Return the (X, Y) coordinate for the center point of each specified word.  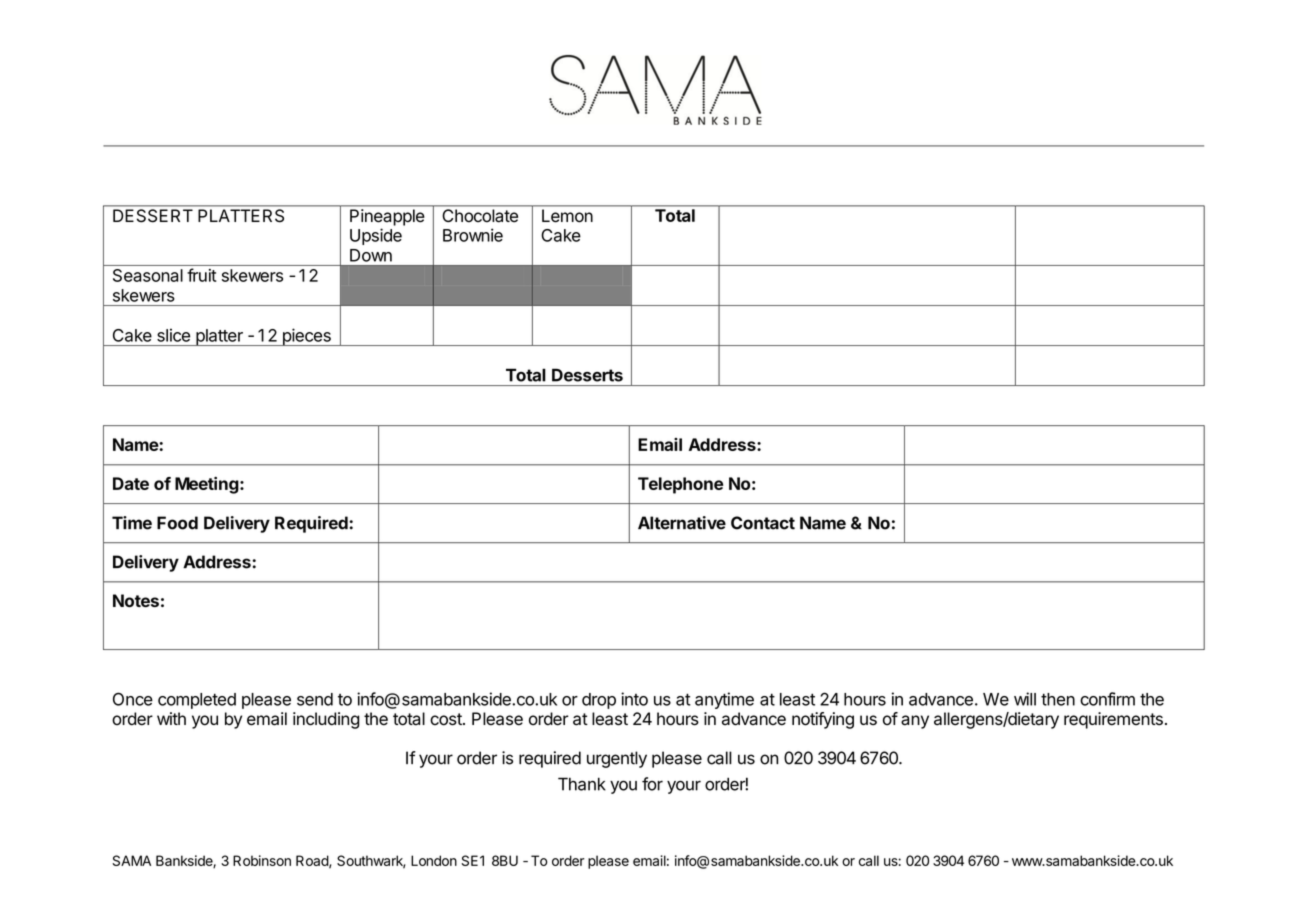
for (652, 784)
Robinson (262, 860)
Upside (376, 236)
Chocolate (480, 215)
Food (177, 523)
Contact (763, 523)
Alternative (682, 523)
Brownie (473, 235)
